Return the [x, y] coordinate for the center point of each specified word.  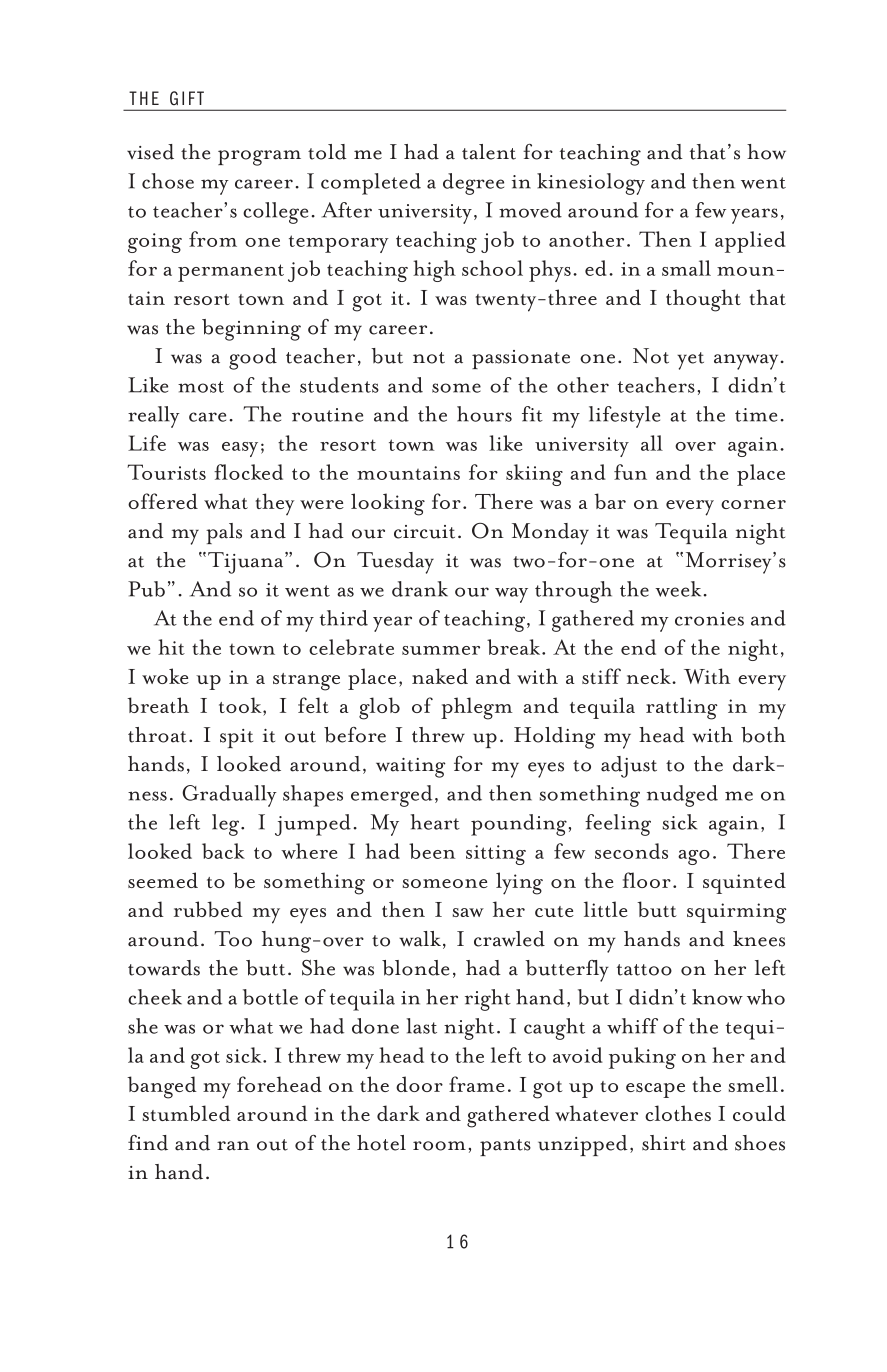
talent [489, 152]
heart [435, 822]
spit [236, 738]
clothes [678, 1113]
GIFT [187, 98]
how [766, 152]
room [439, 1146]
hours [484, 414]
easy [240, 449]
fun [630, 472]
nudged [682, 796]
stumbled [187, 1113]
